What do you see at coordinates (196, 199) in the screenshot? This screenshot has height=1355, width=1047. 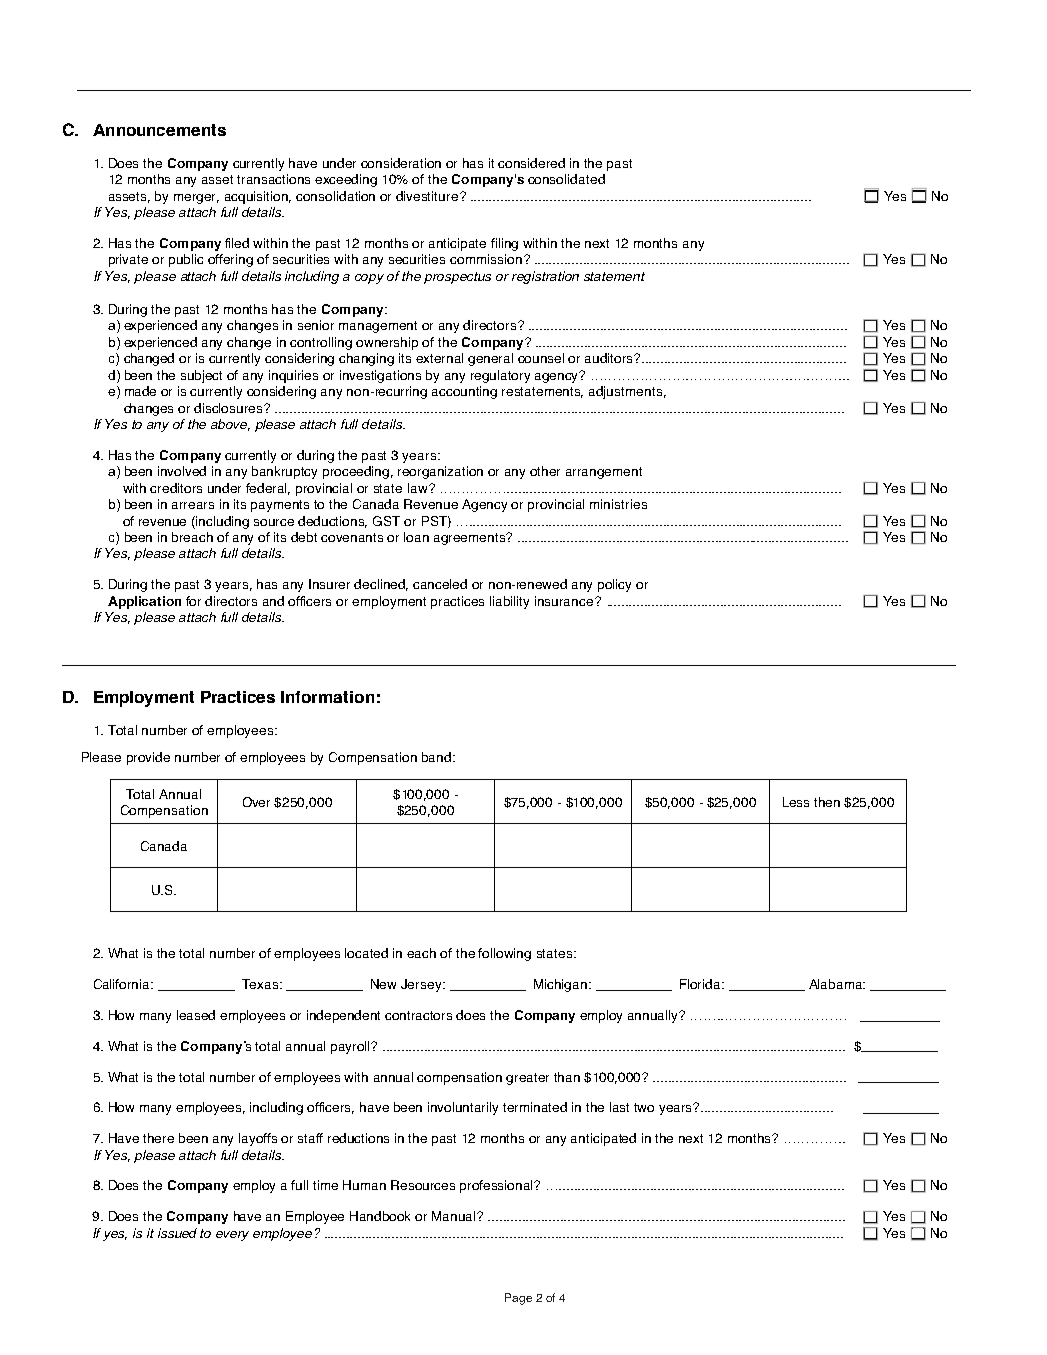 I see `merger` at bounding box center [196, 199].
